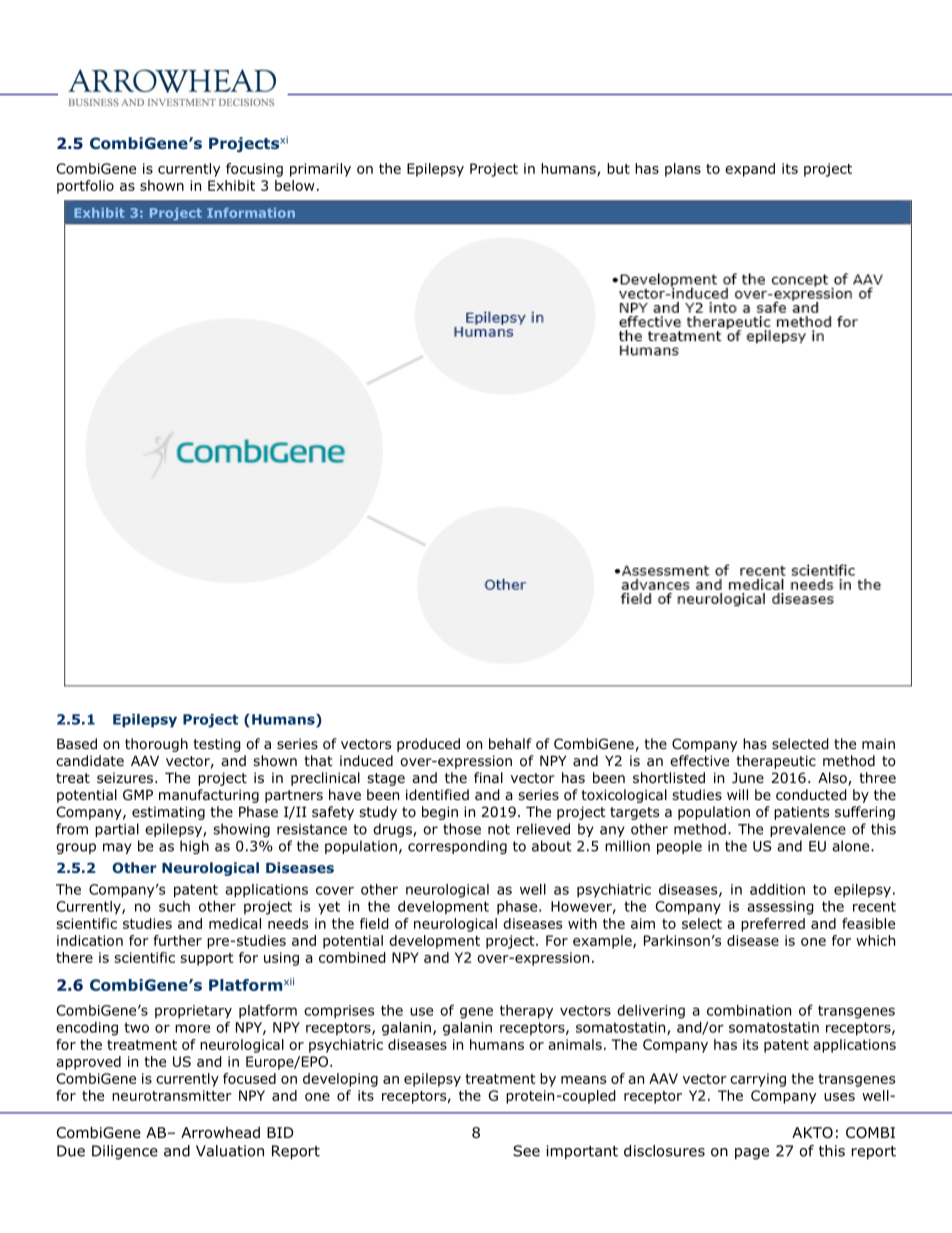  What do you see at coordinates (462, 829) in the screenshot?
I see `those` at bounding box center [462, 829].
